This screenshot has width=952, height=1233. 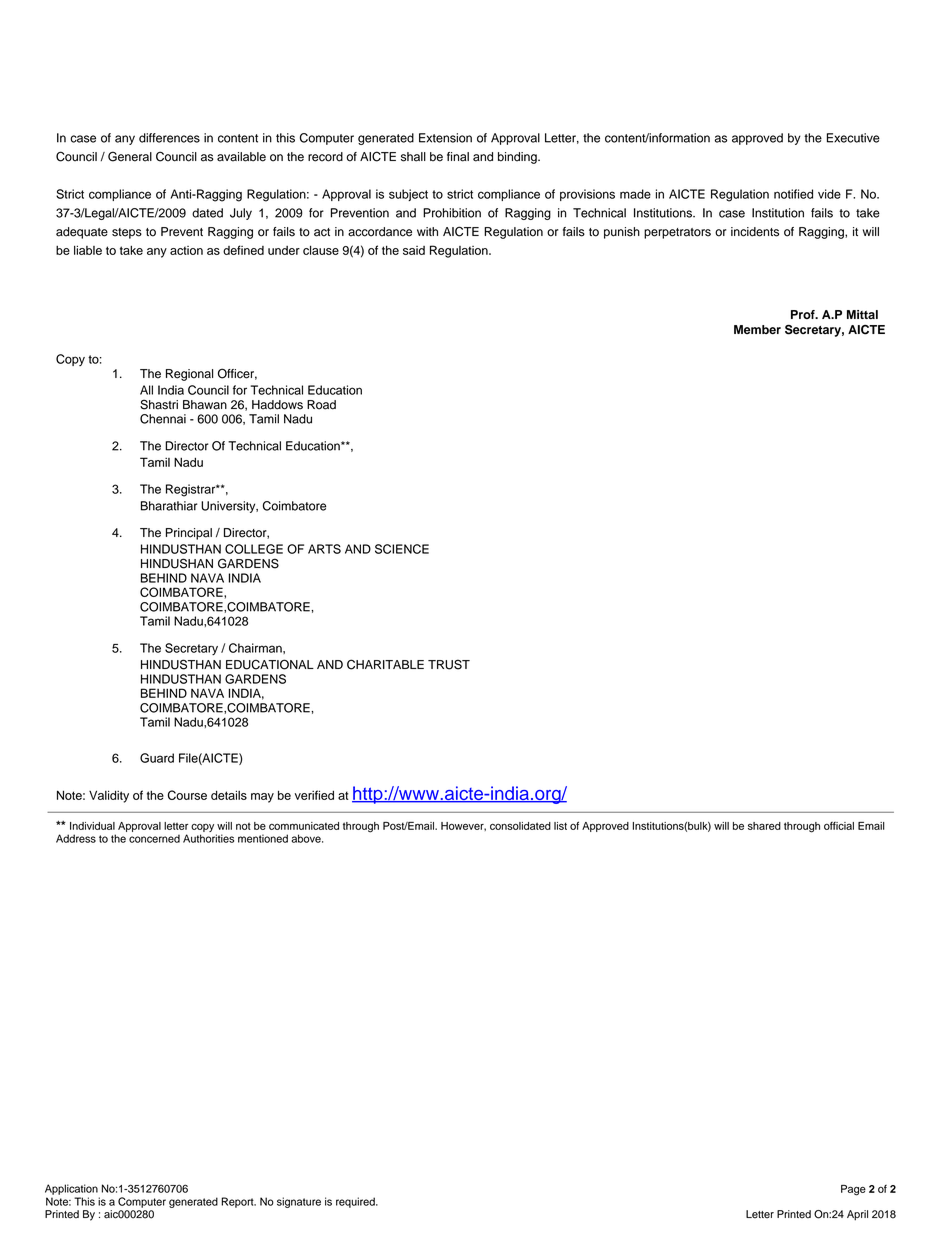 I want to click on Guard, so click(x=157, y=758).
